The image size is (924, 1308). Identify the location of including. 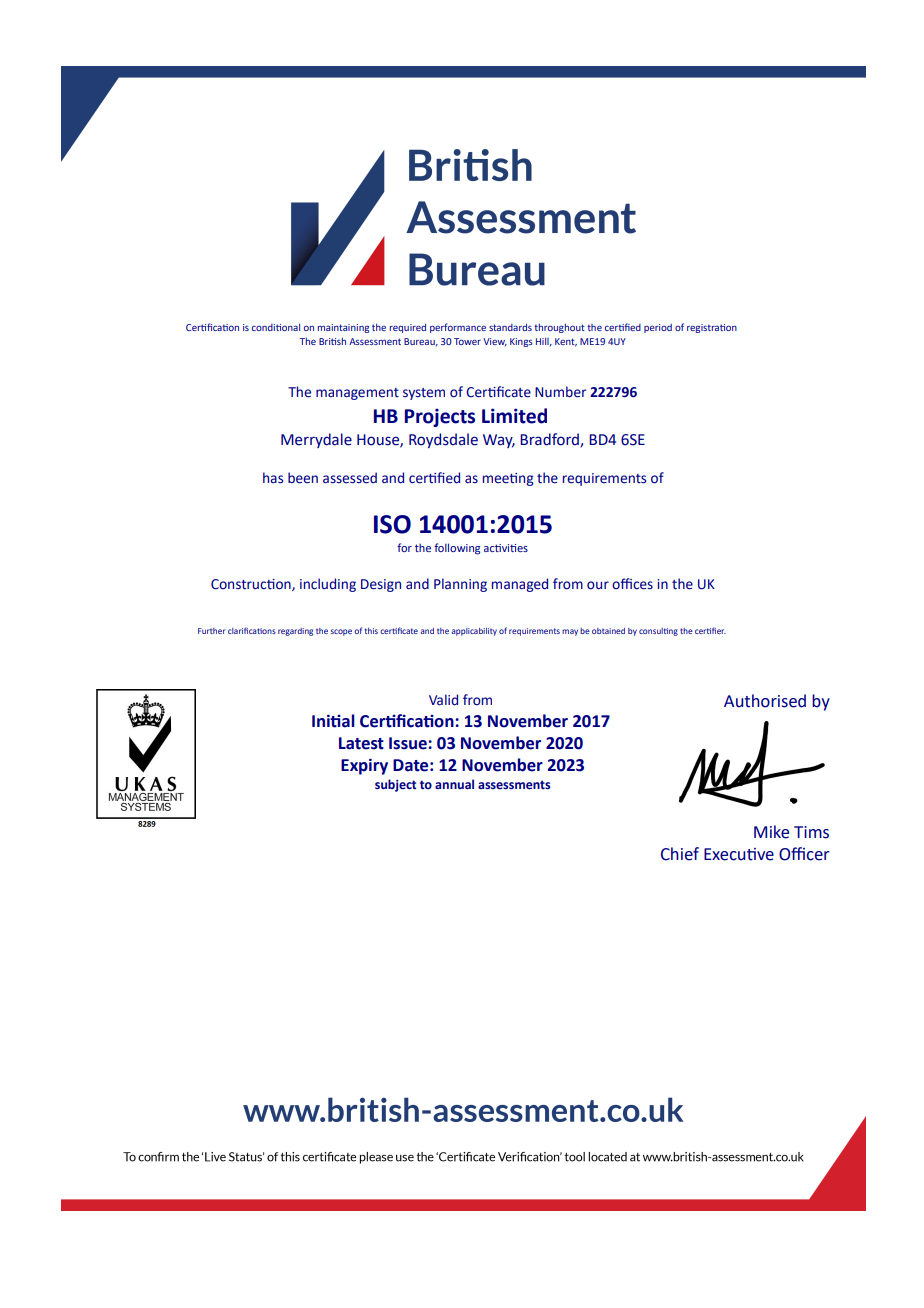
(328, 585).
